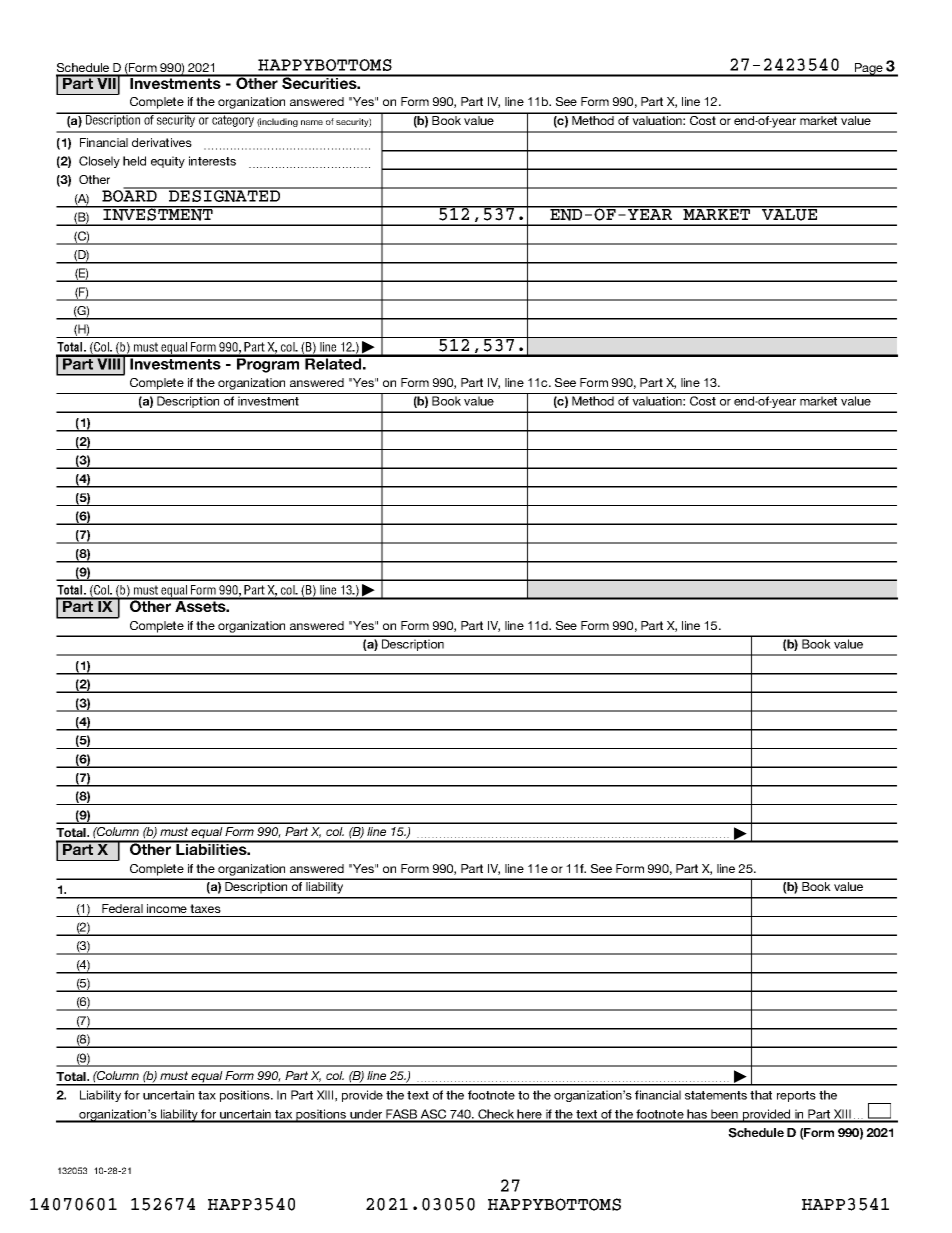 The width and height of the page is (952, 1233). What do you see at coordinates (205, 908) in the page?
I see `taxes` at bounding box center [205, 908].
